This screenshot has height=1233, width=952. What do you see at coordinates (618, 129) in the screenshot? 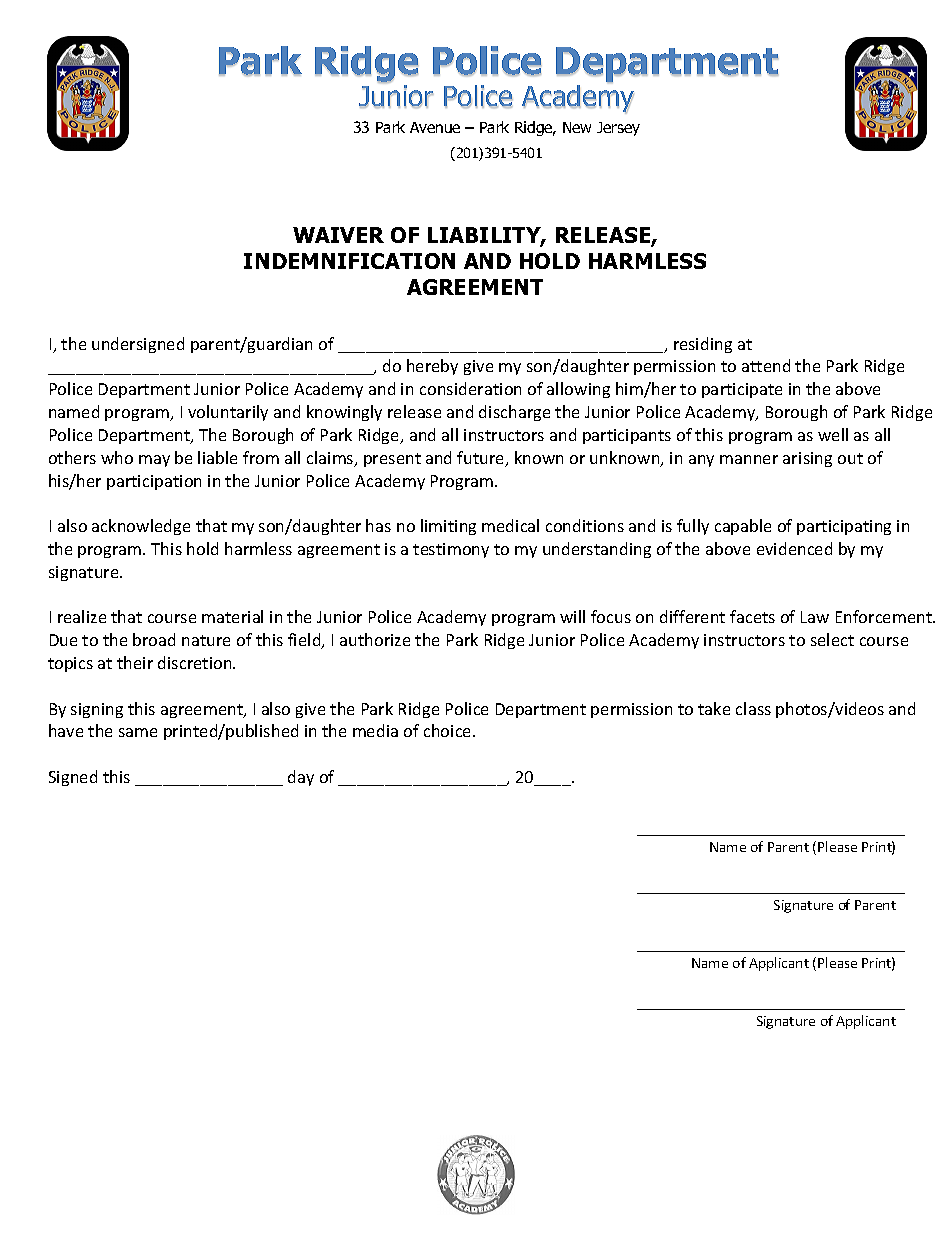
I see `Jersey` at bounding box center [618, 129].
